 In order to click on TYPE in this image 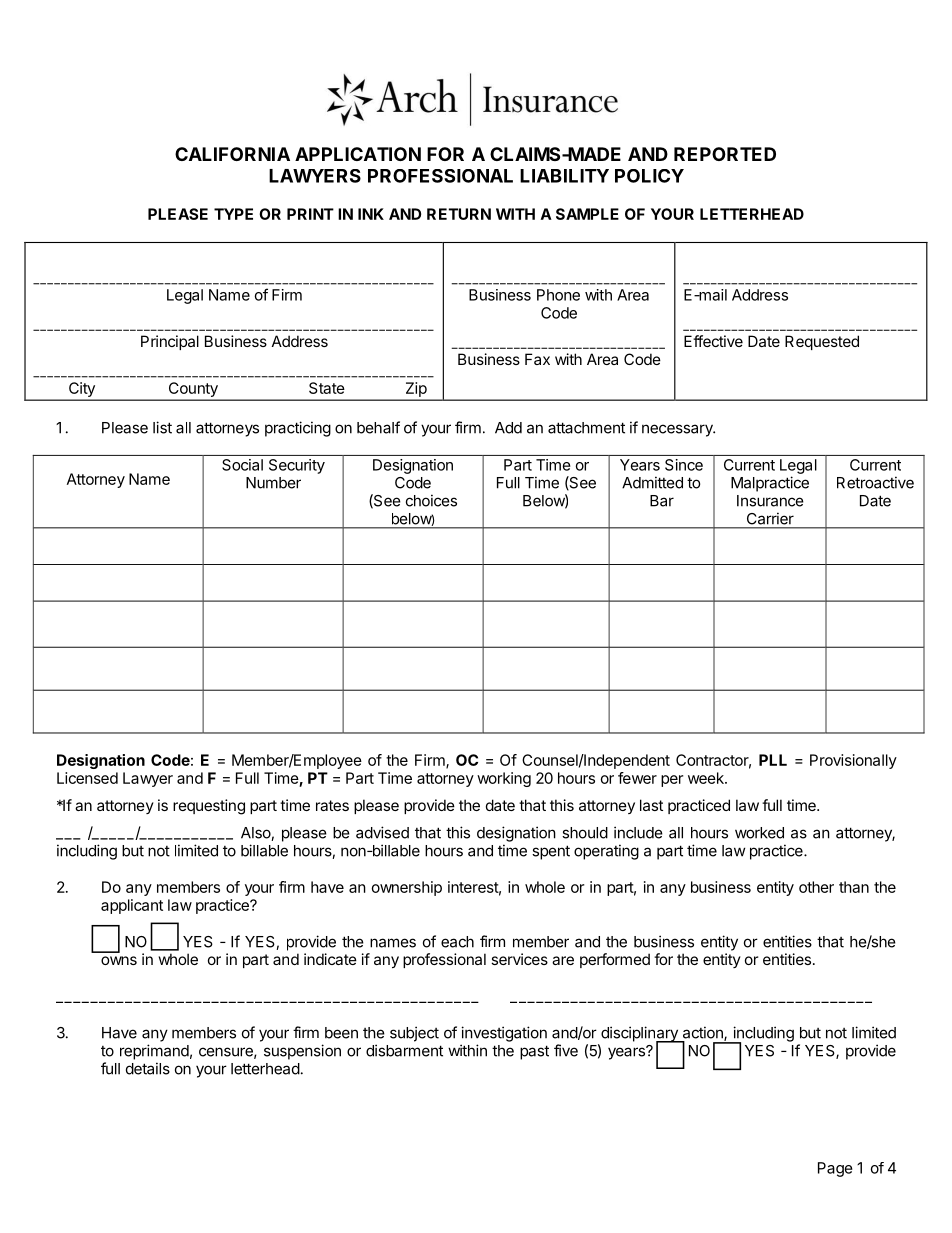, I will do `click(233, 214)`.
